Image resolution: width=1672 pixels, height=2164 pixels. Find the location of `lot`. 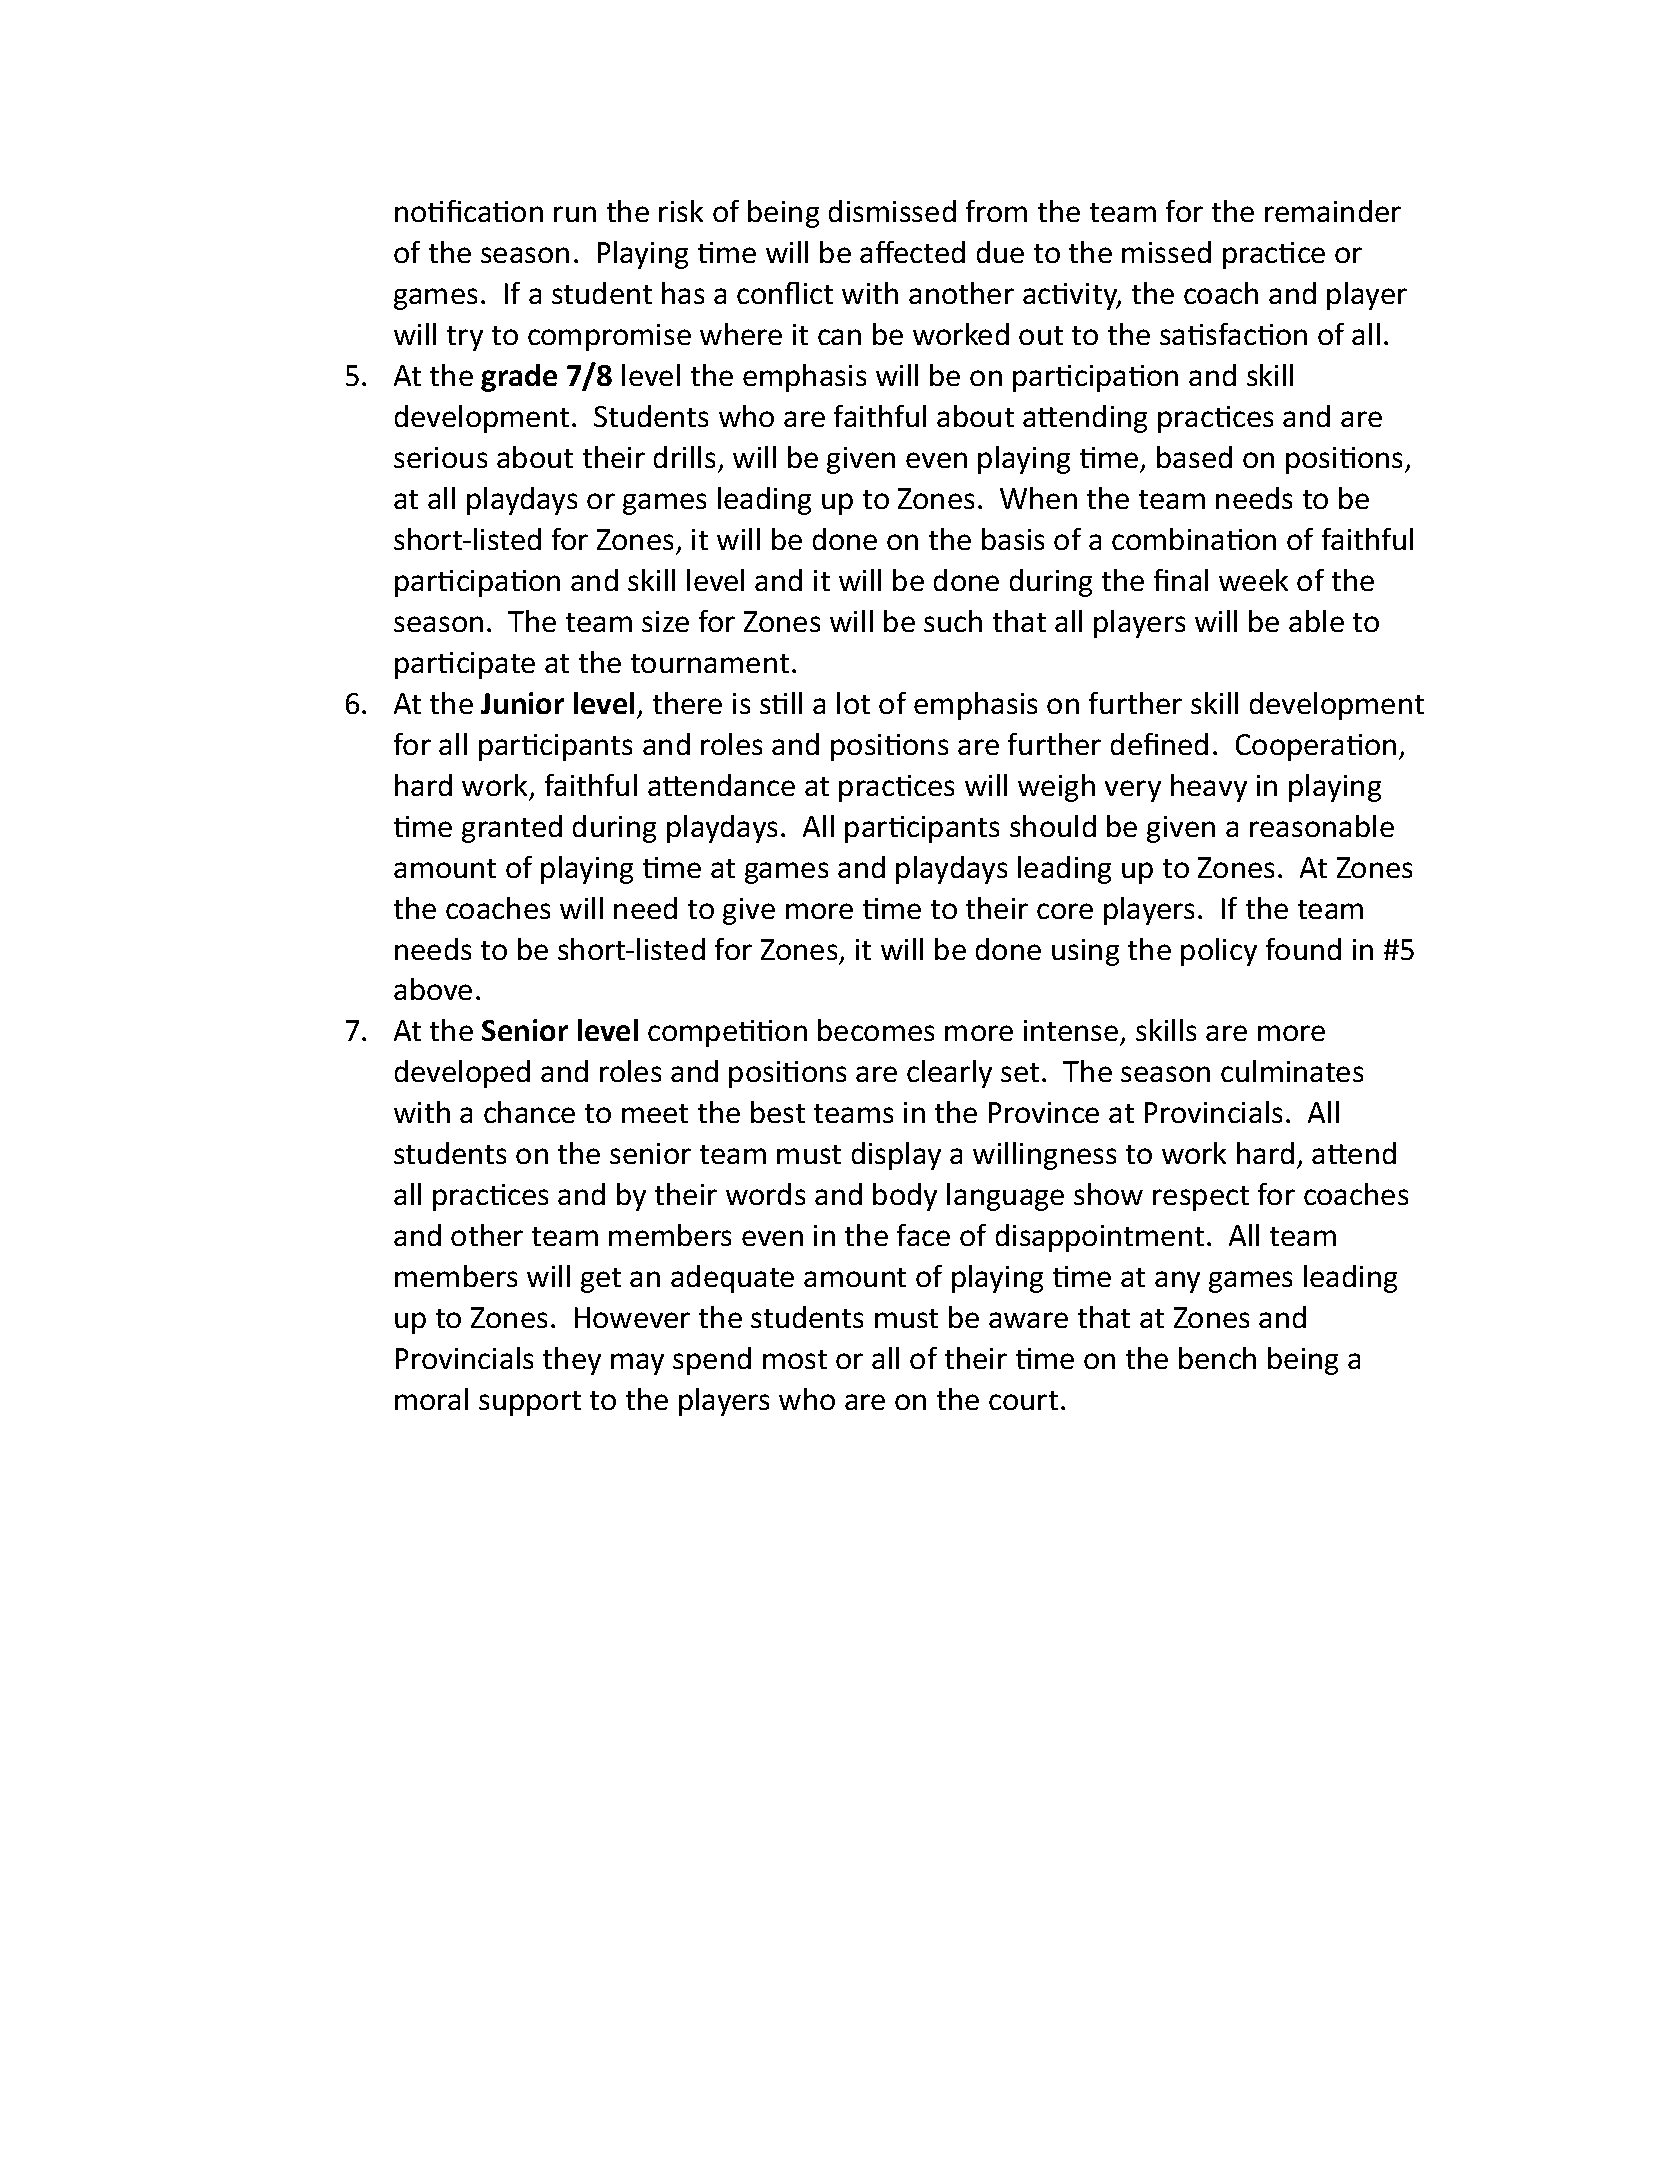

lot is located at coordinates (853, 703).
